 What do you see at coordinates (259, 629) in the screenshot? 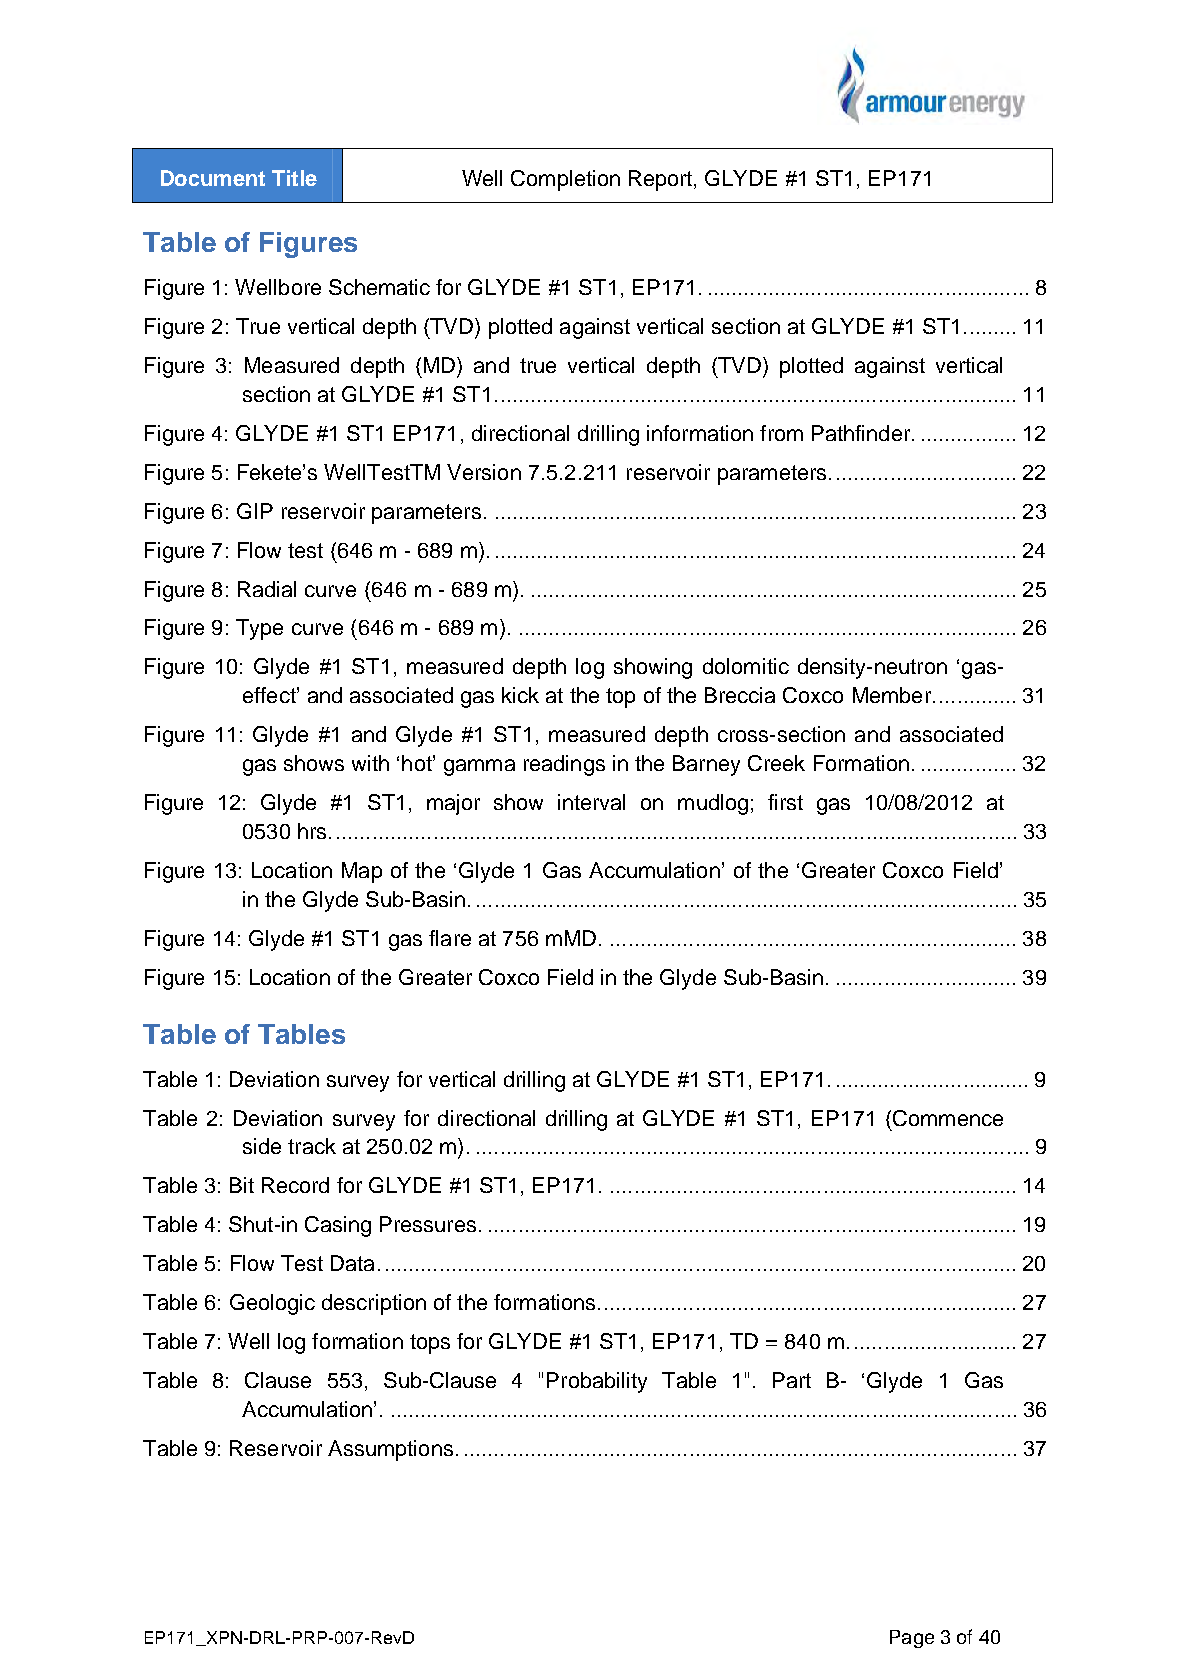
I see `Type` at bounding box center [259, 629].
